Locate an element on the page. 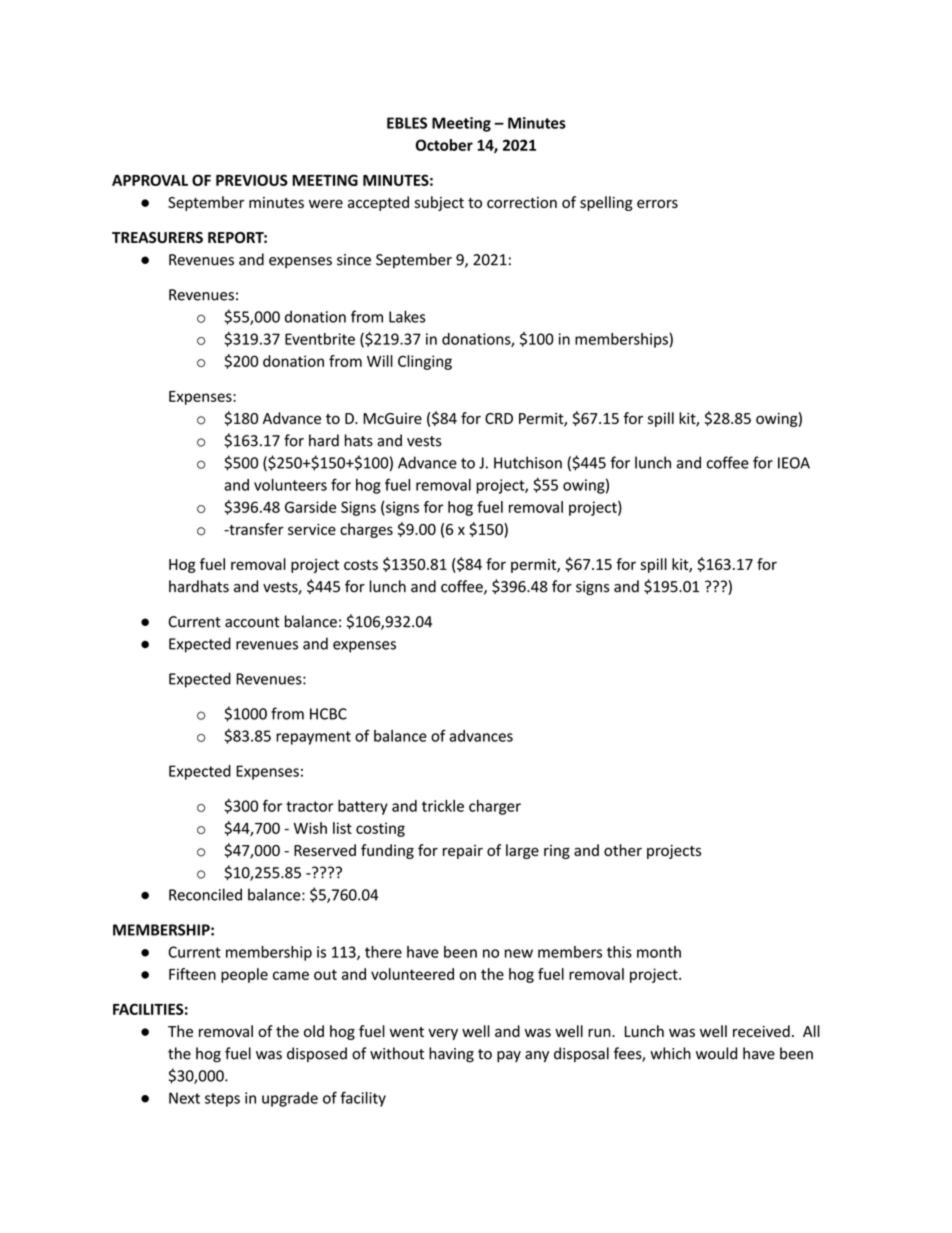  PREVIOUS is located at coordinates (252, 180).
